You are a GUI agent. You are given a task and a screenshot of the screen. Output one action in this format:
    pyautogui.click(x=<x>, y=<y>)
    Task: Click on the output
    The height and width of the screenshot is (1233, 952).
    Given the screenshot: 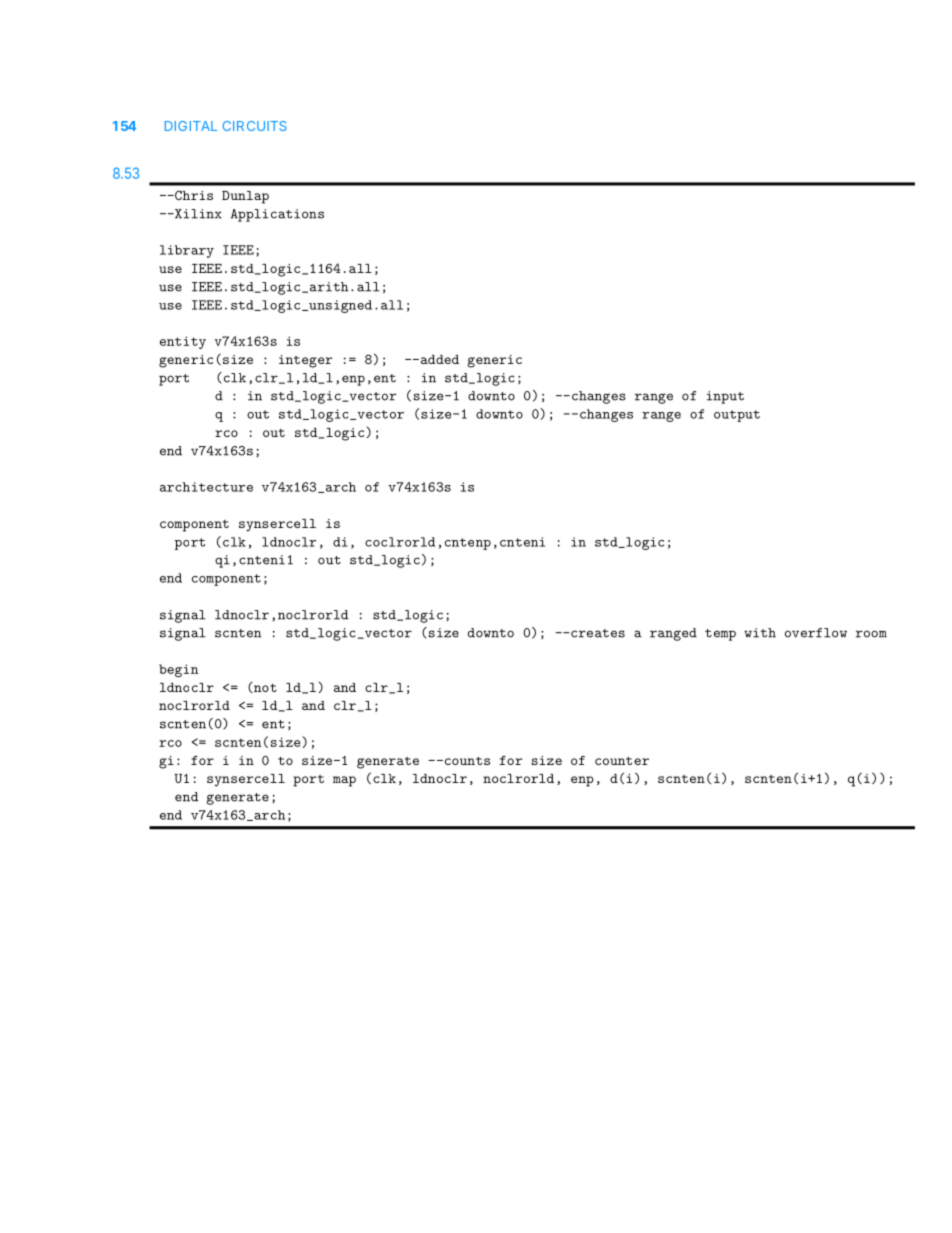 What is the action you would take?
    pyautogui.click(x=737, y=416)
